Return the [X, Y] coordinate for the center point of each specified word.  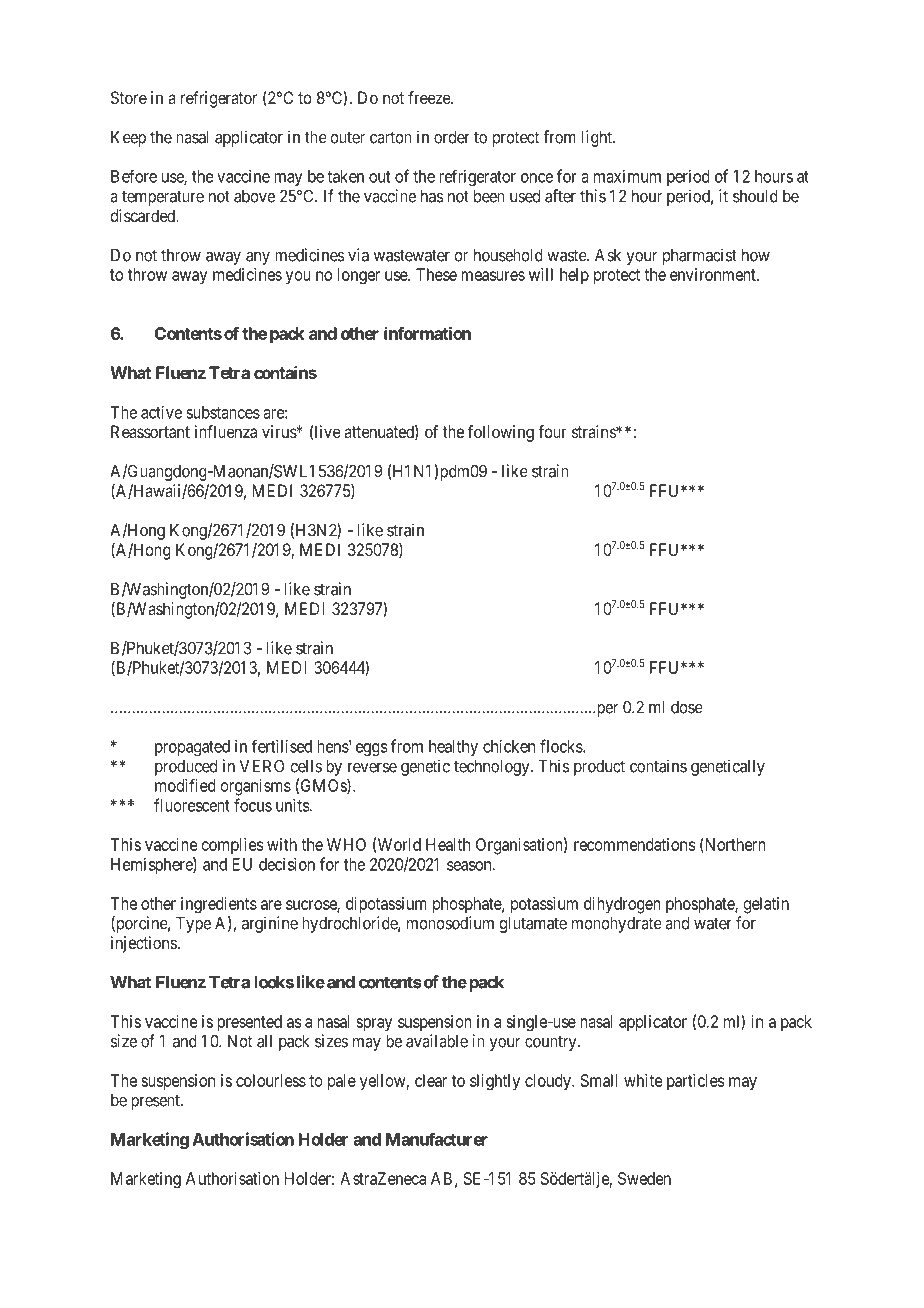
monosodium [450, 923]
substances [223, 412]
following [501, 433]
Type [193, 925]
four [552, 431]
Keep [128, 139]
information [427, 333]
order [452, 137]
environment [714, 274]
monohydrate [617, 925]
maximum [627, 176]
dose [687, 707]
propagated [192, 748]
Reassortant [150, 431]
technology [493, 768]
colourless [271, 1080]
